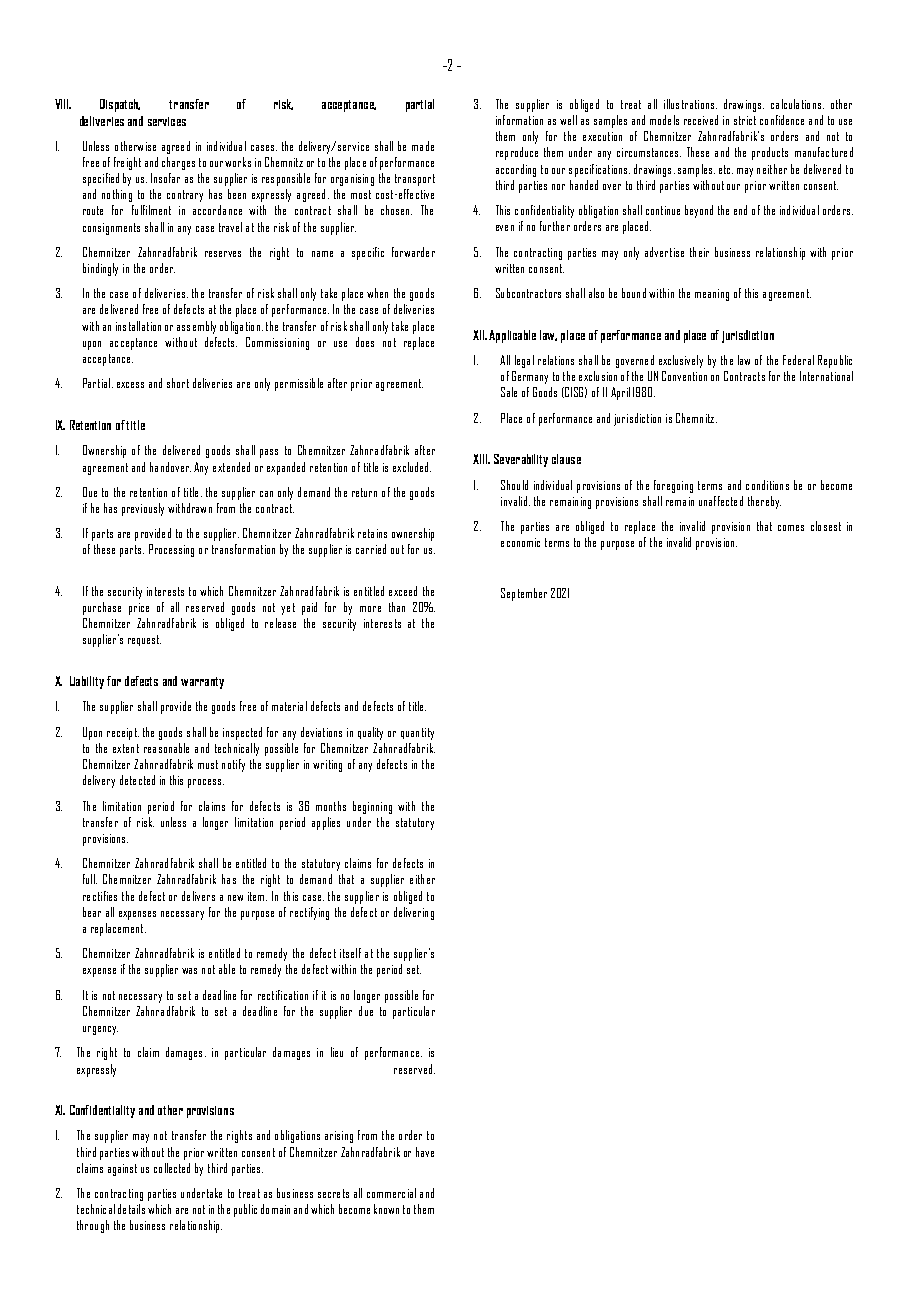 Image resolution: width=903 pixels, height=1316 pixels. What do you see at coordinates (131, 1209) in the document?
I see `details` at bounding box center [131, 1209].
